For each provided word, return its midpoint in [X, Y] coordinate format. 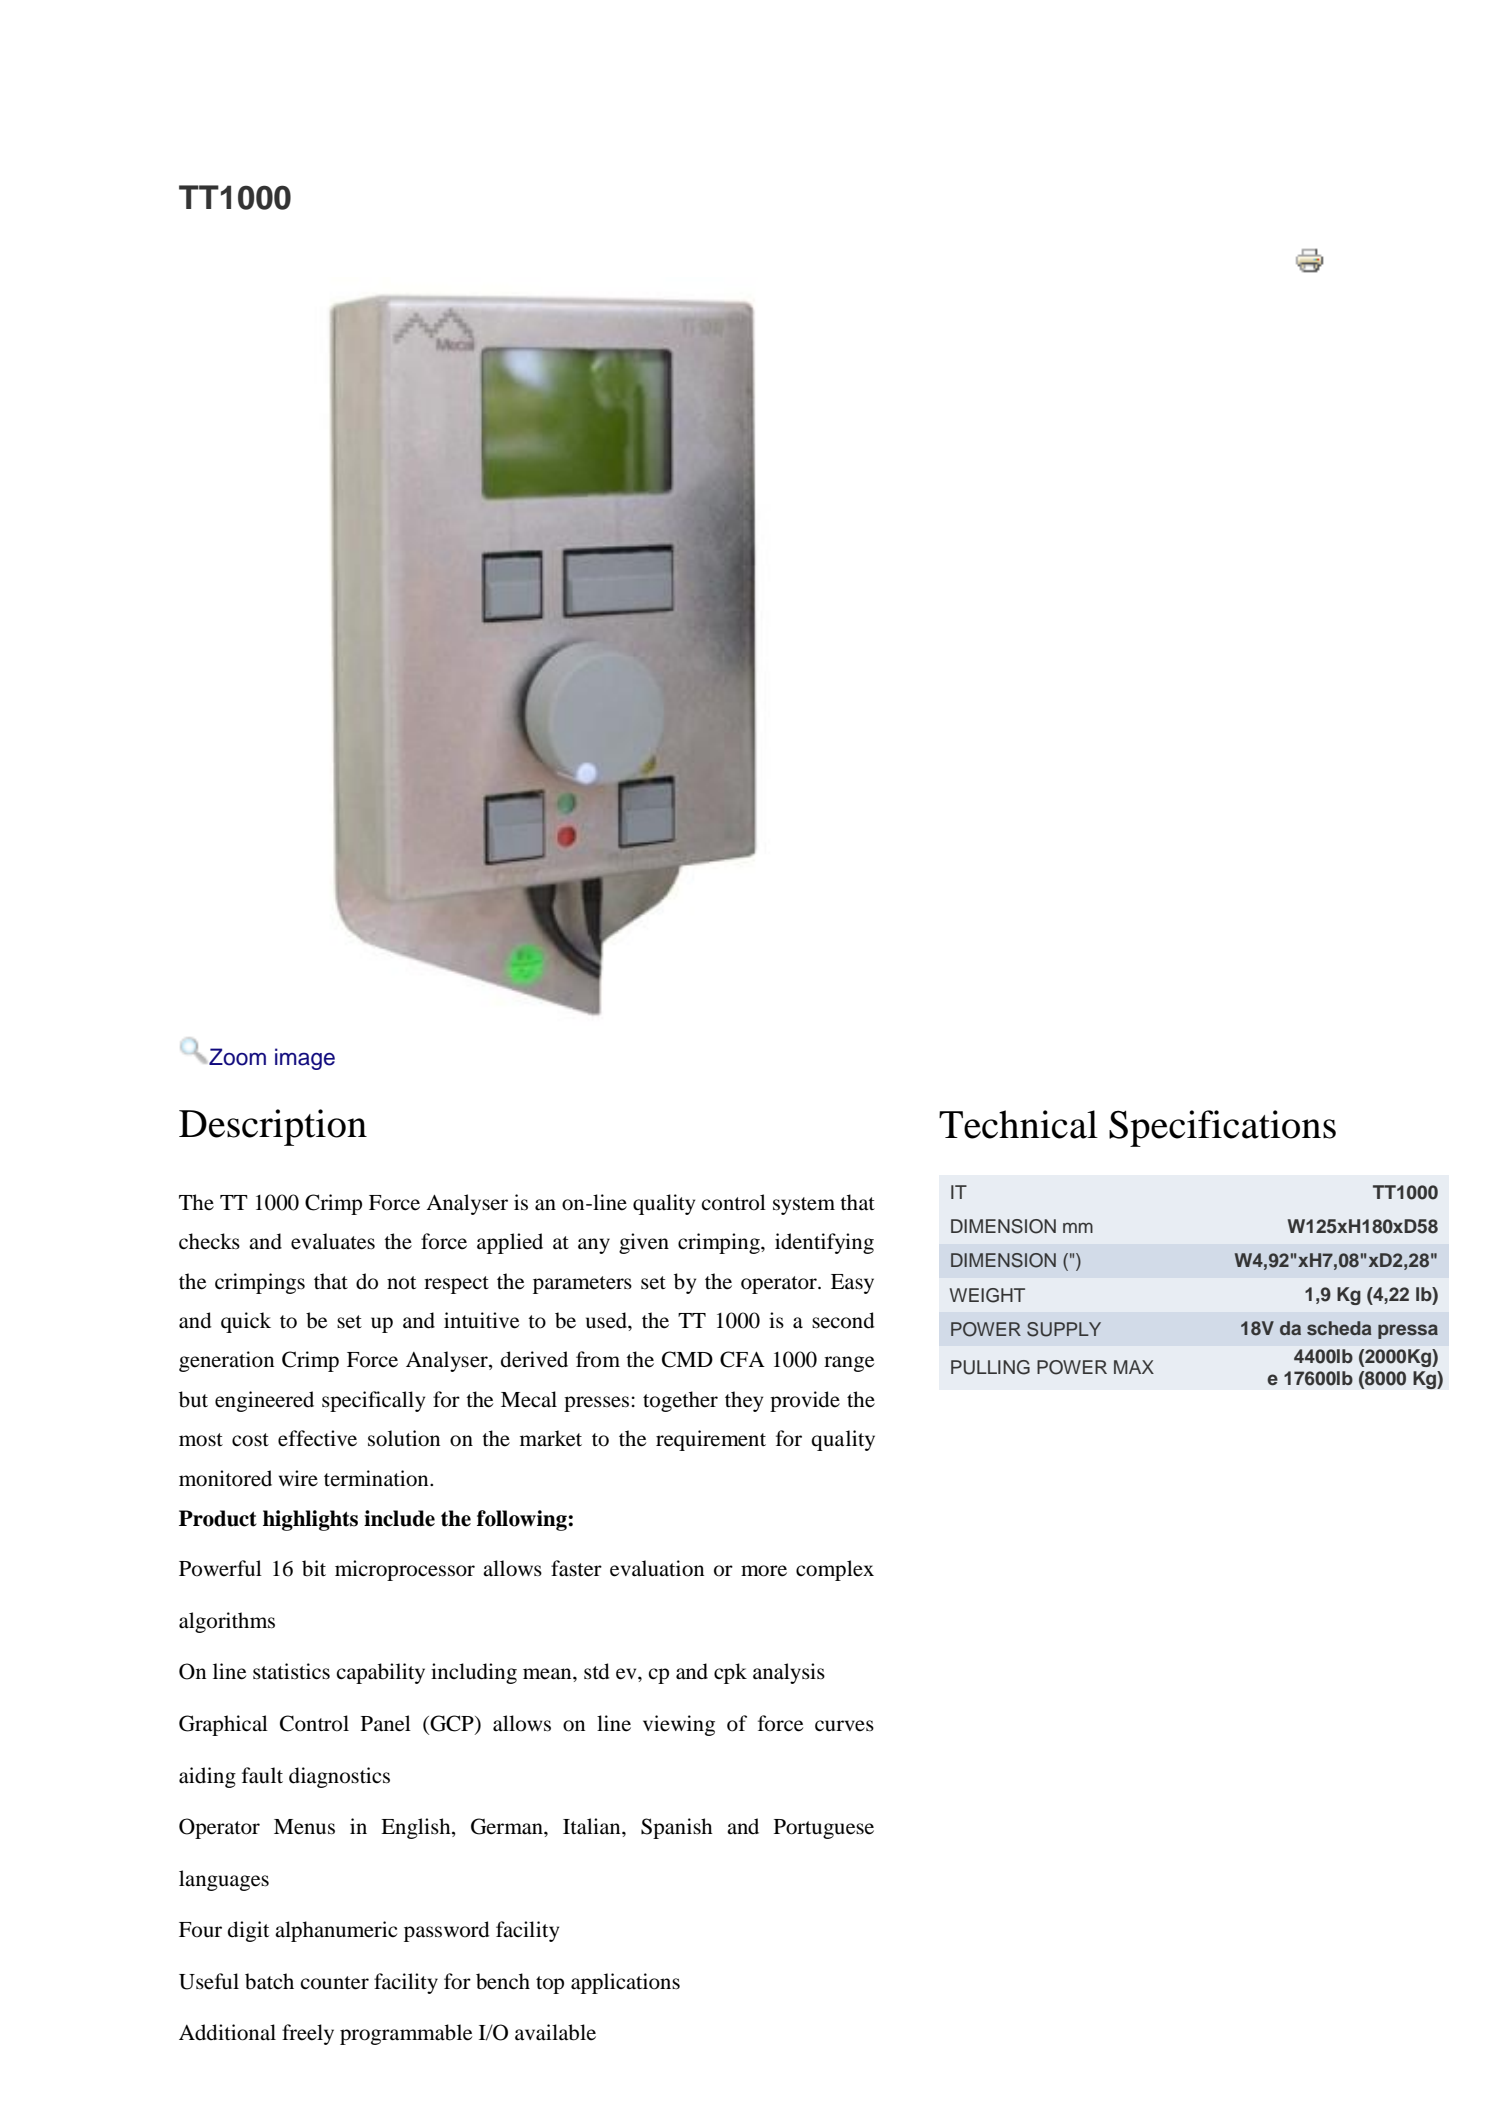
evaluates [333, 1241]
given [644, 1243]
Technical [1018, 1124]
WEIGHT [987, 1295]
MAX [1134, 1367]
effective [317, 1438]
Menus [304, 1827]
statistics [291, 1671]
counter [334, 1983]
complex [835, 1570]
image [305, 1059]
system [804, 1206]
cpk [730, 1673]
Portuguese [824, 1829]
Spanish [677, 1828]
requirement [711, 1440]
